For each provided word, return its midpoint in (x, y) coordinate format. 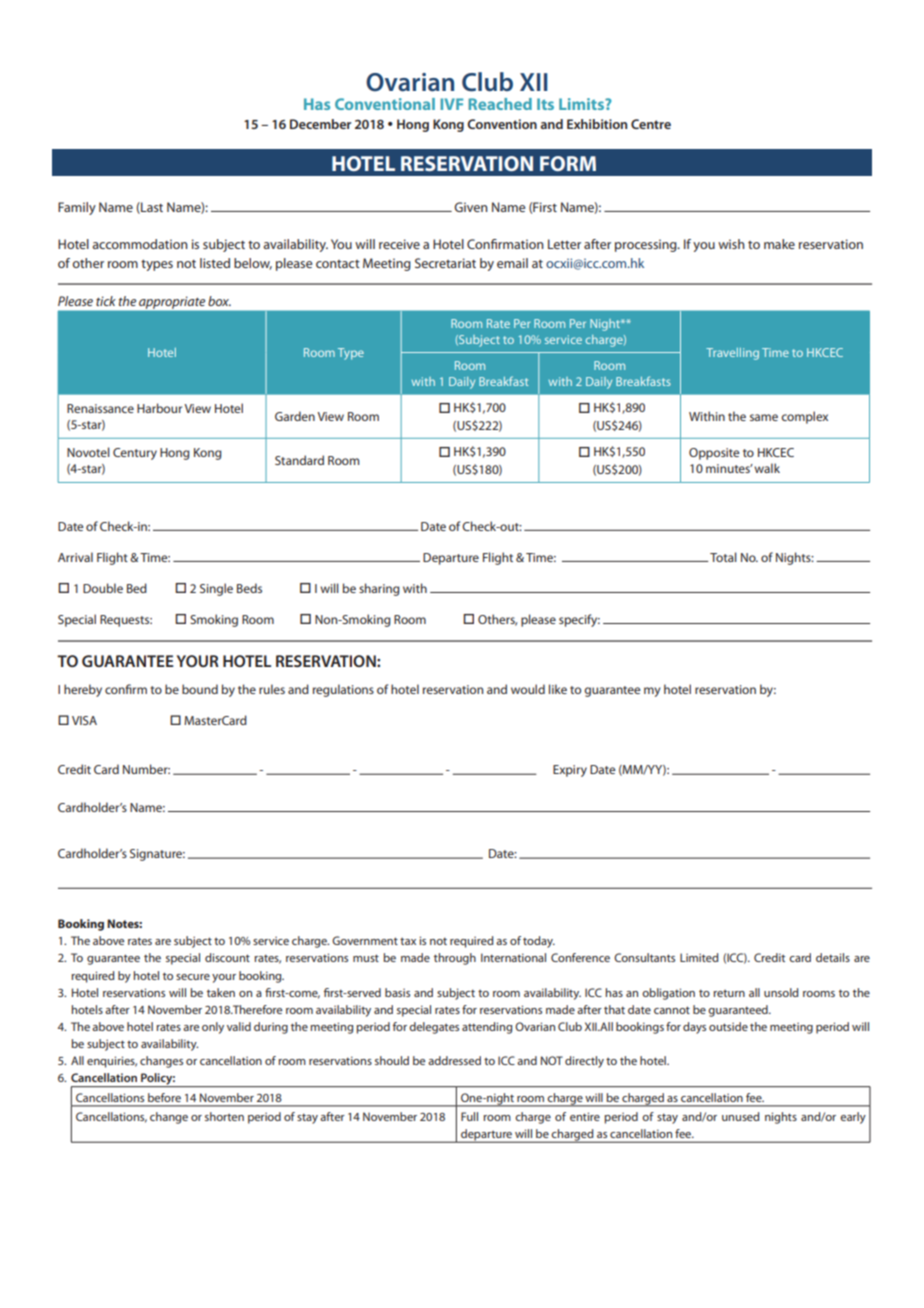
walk (767, 468)
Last (151, 208)
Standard (299, 460)
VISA (84, 720)
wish (731, 244)
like (558, 689)
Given (471, 207)
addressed (454, 1060)
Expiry (570, 771)
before (164, 1097)
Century (135, 454)
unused (740, 1116)
